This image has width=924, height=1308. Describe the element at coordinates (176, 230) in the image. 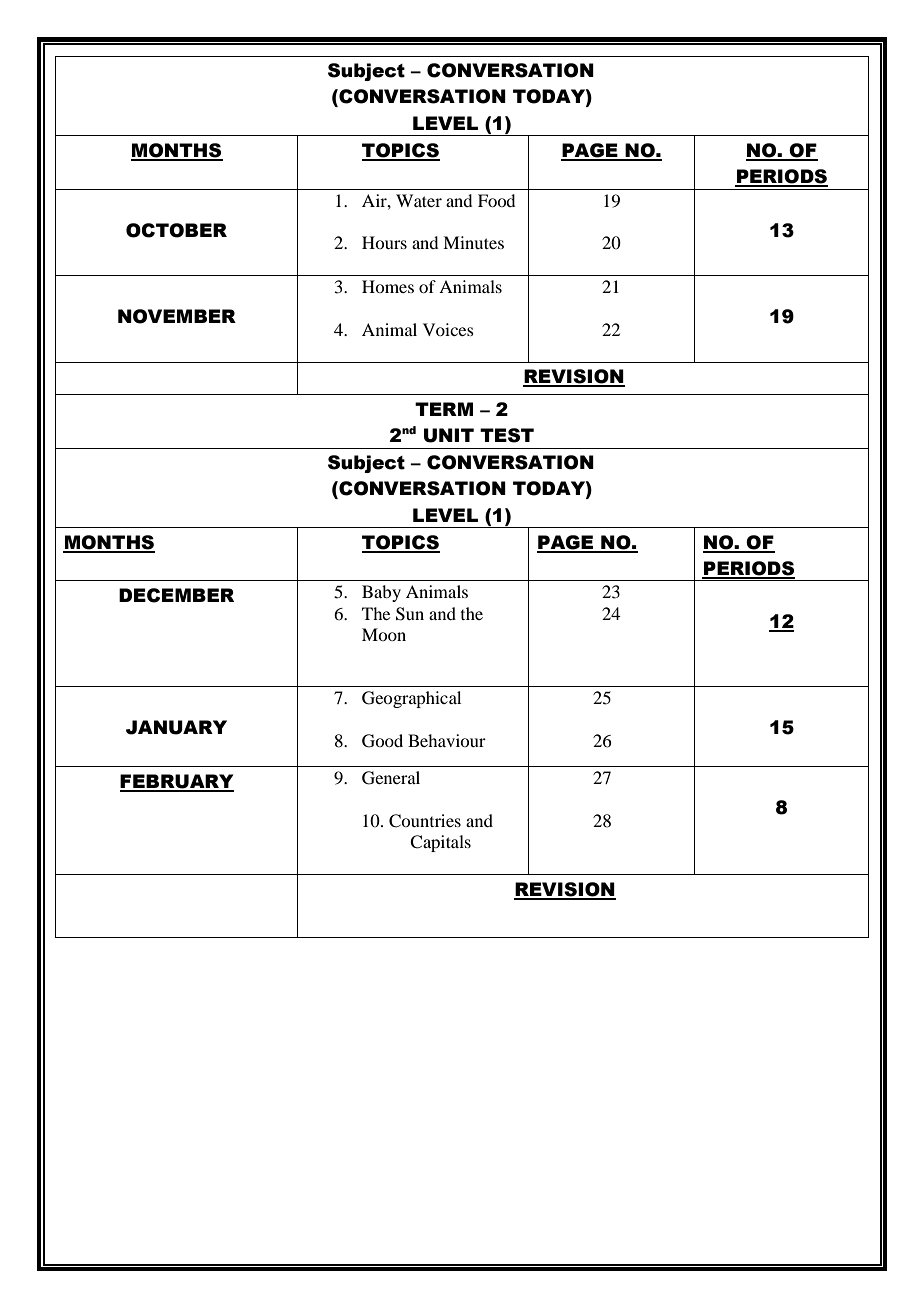

I see `OCTOBER` at that location.
